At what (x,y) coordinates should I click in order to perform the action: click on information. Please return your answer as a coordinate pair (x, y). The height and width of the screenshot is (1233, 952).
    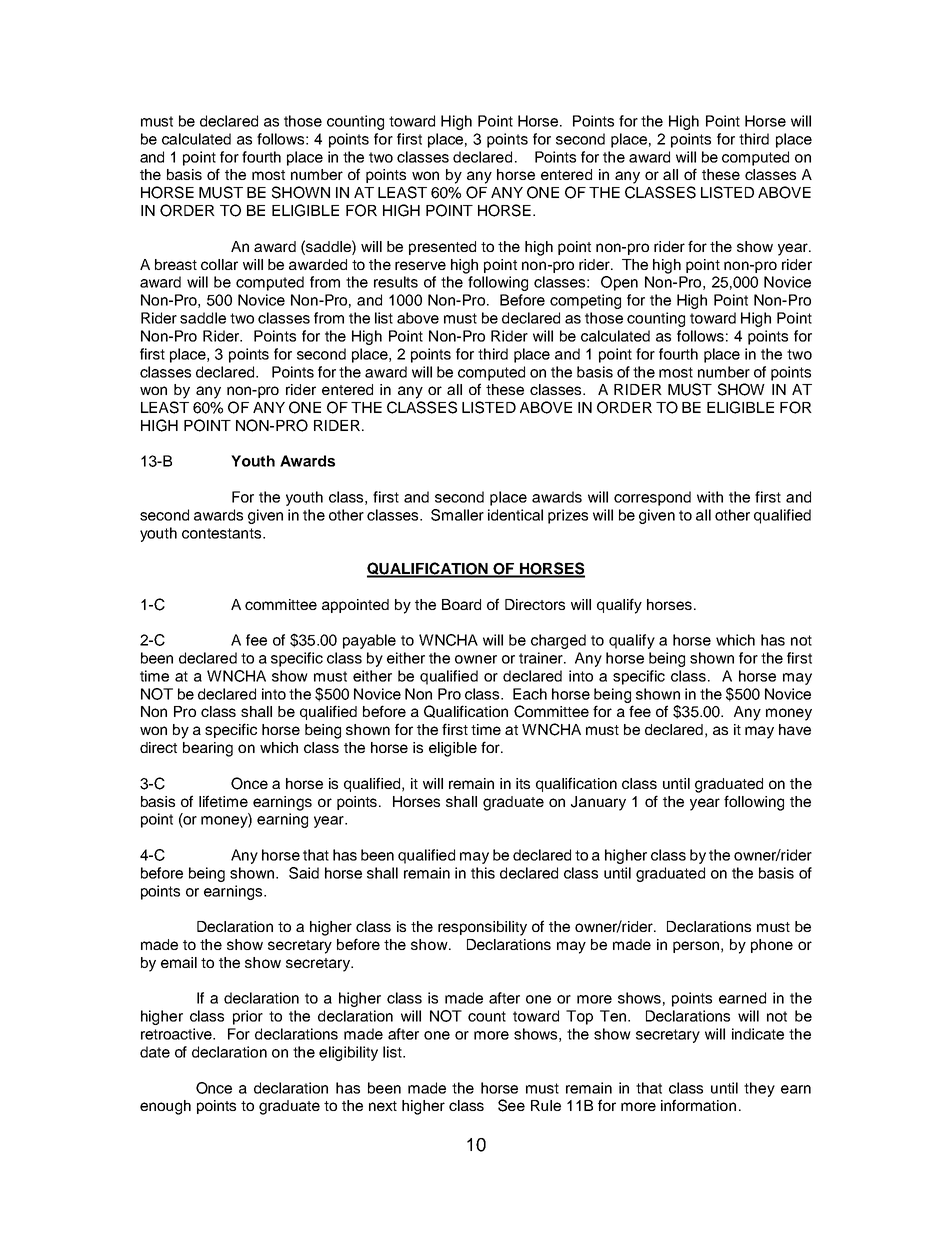
    Looking at the image, I should click on (698, 1105).
